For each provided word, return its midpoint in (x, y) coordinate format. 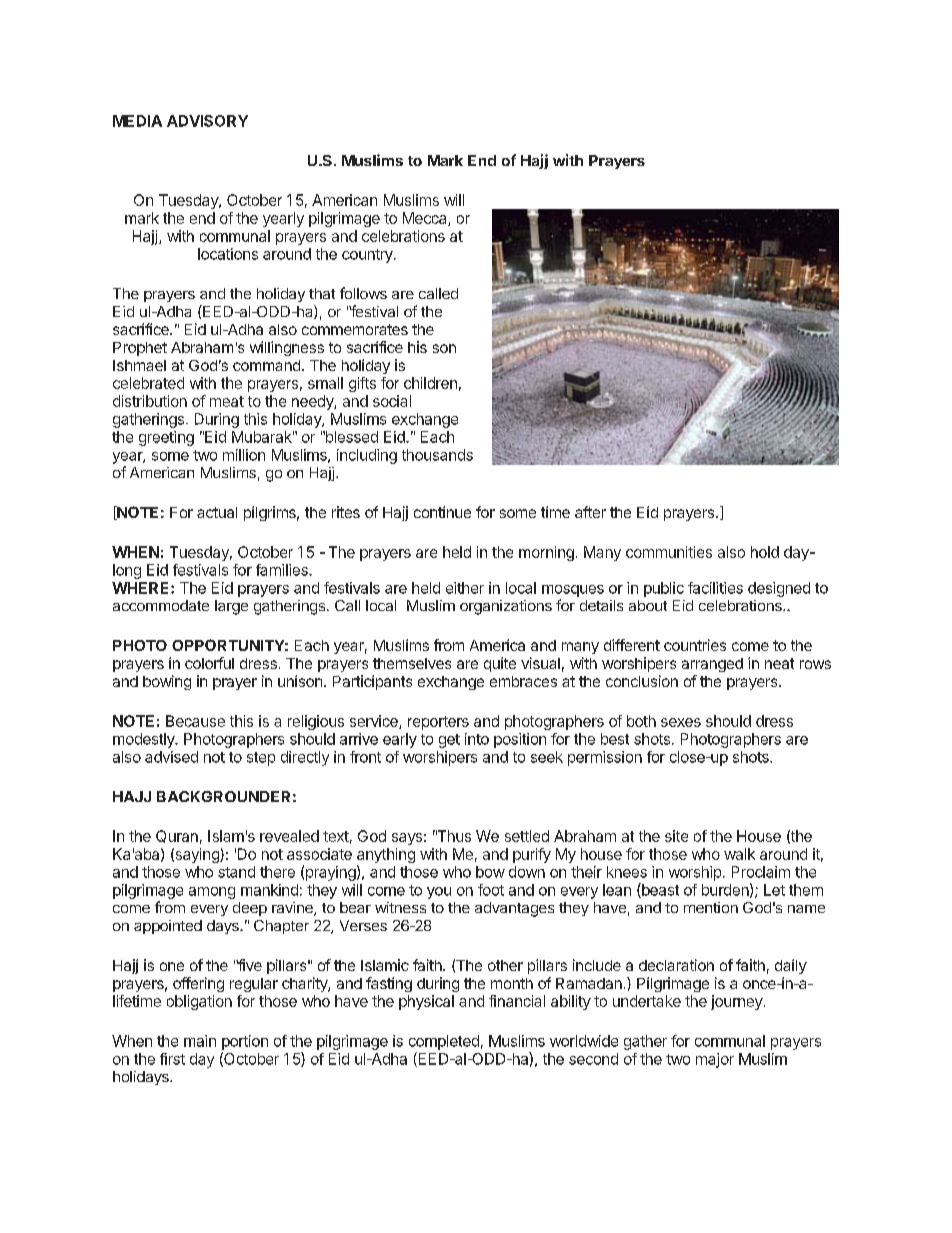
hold (765, 552)
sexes (681, 722)
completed (444, 1042)
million (244, 455)
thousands (437, 455)
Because (195, 721)
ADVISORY (207, 121)
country (368, 256)
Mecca (426, 219)
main (200, 1041)
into (477, 739)
